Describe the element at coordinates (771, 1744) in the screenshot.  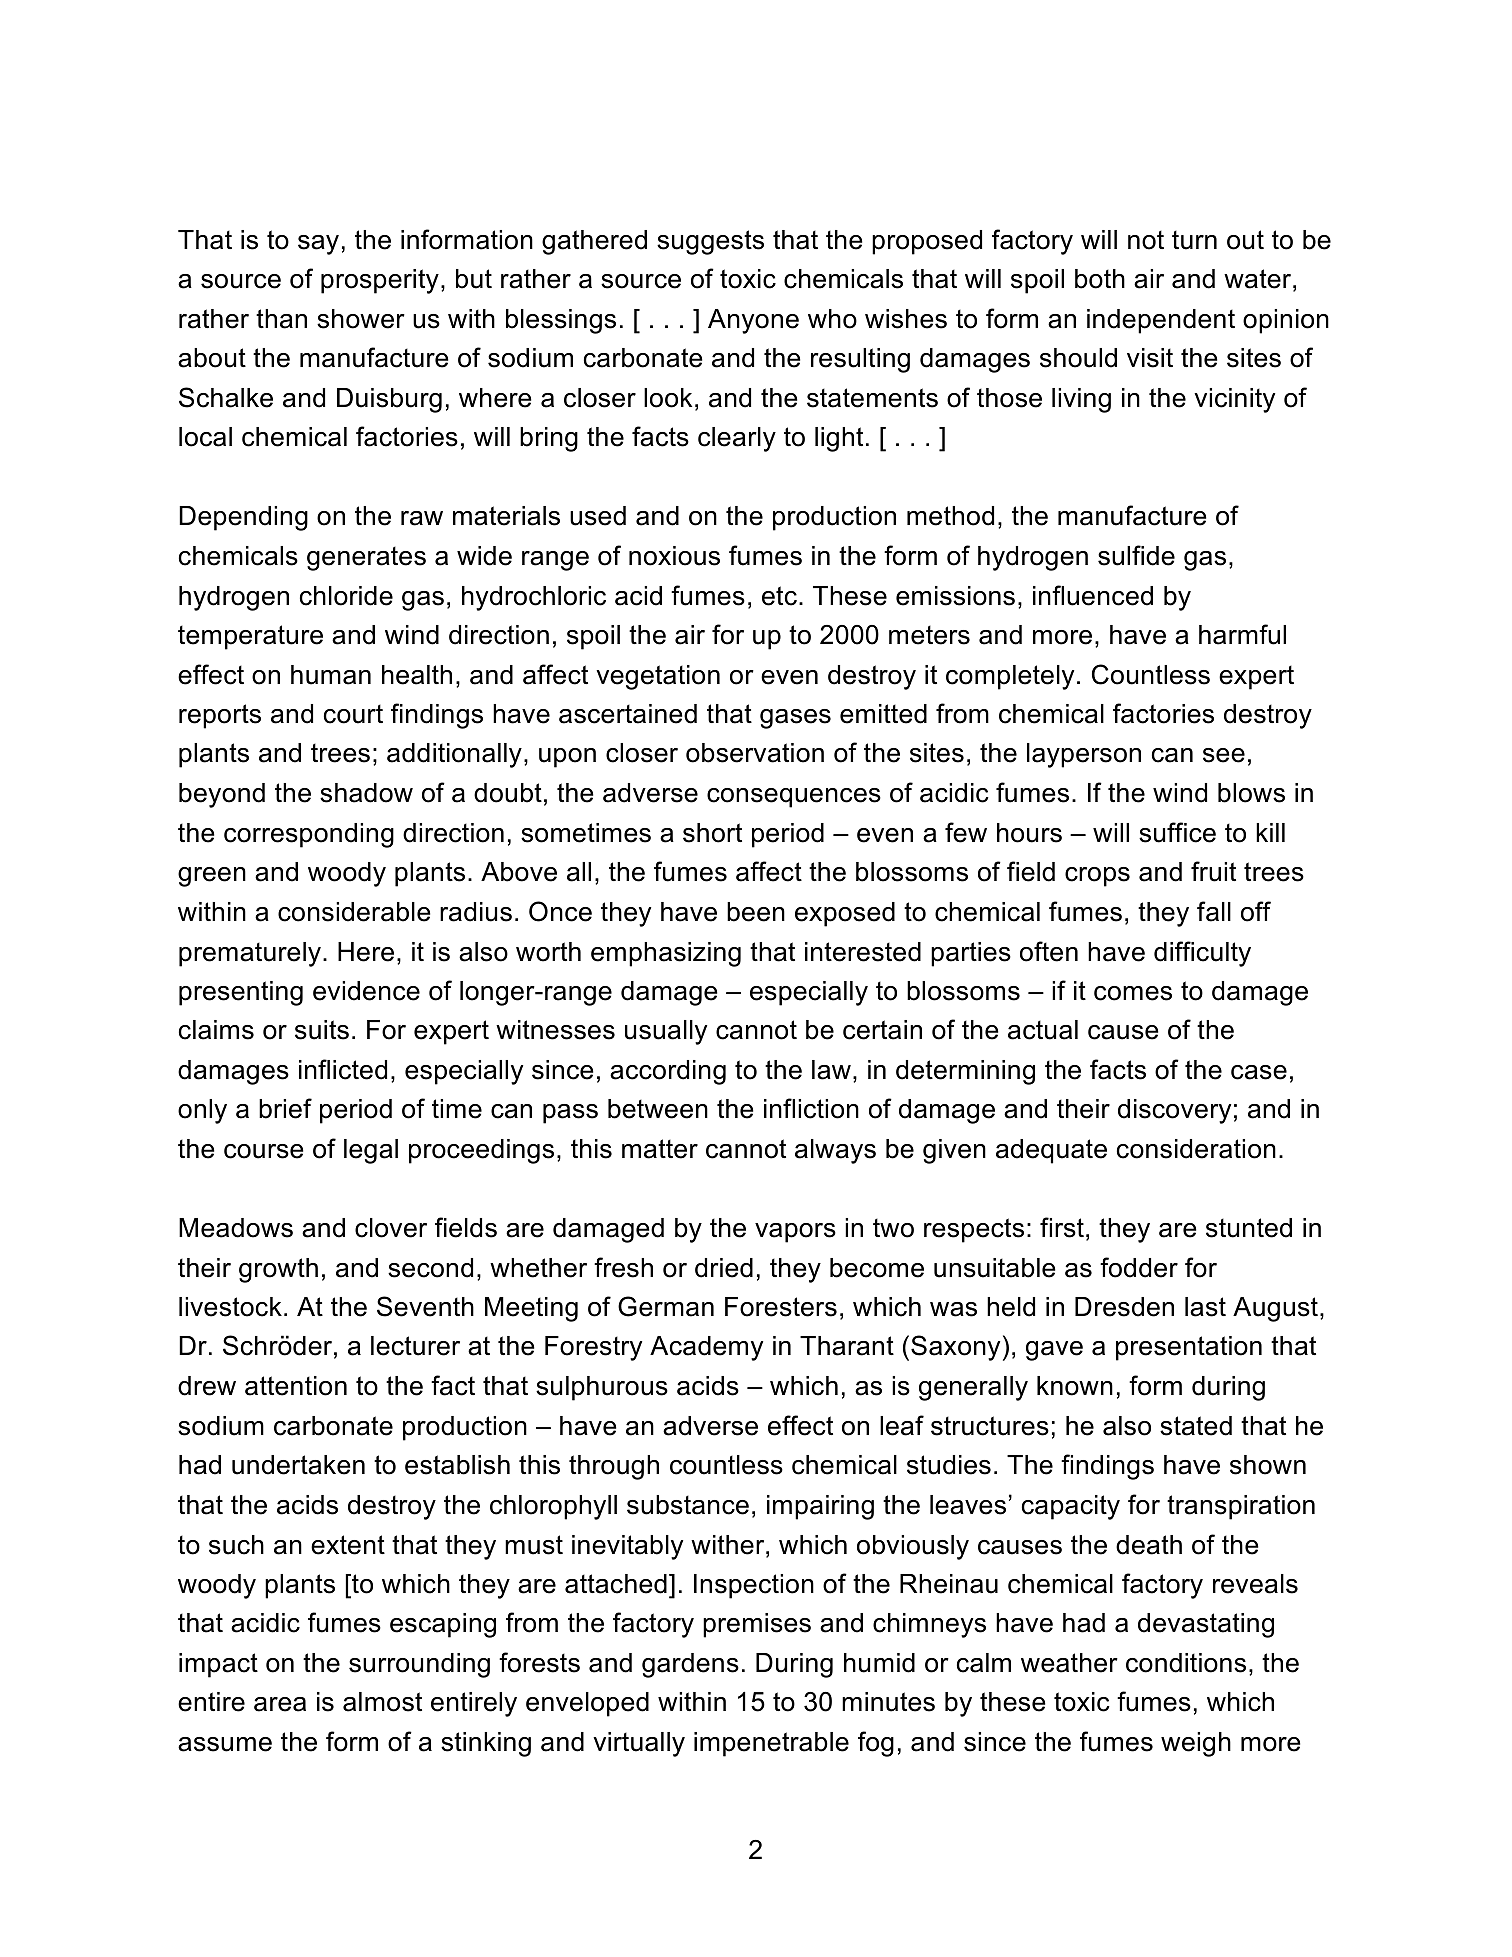
I see `impenetrable` at that location.
